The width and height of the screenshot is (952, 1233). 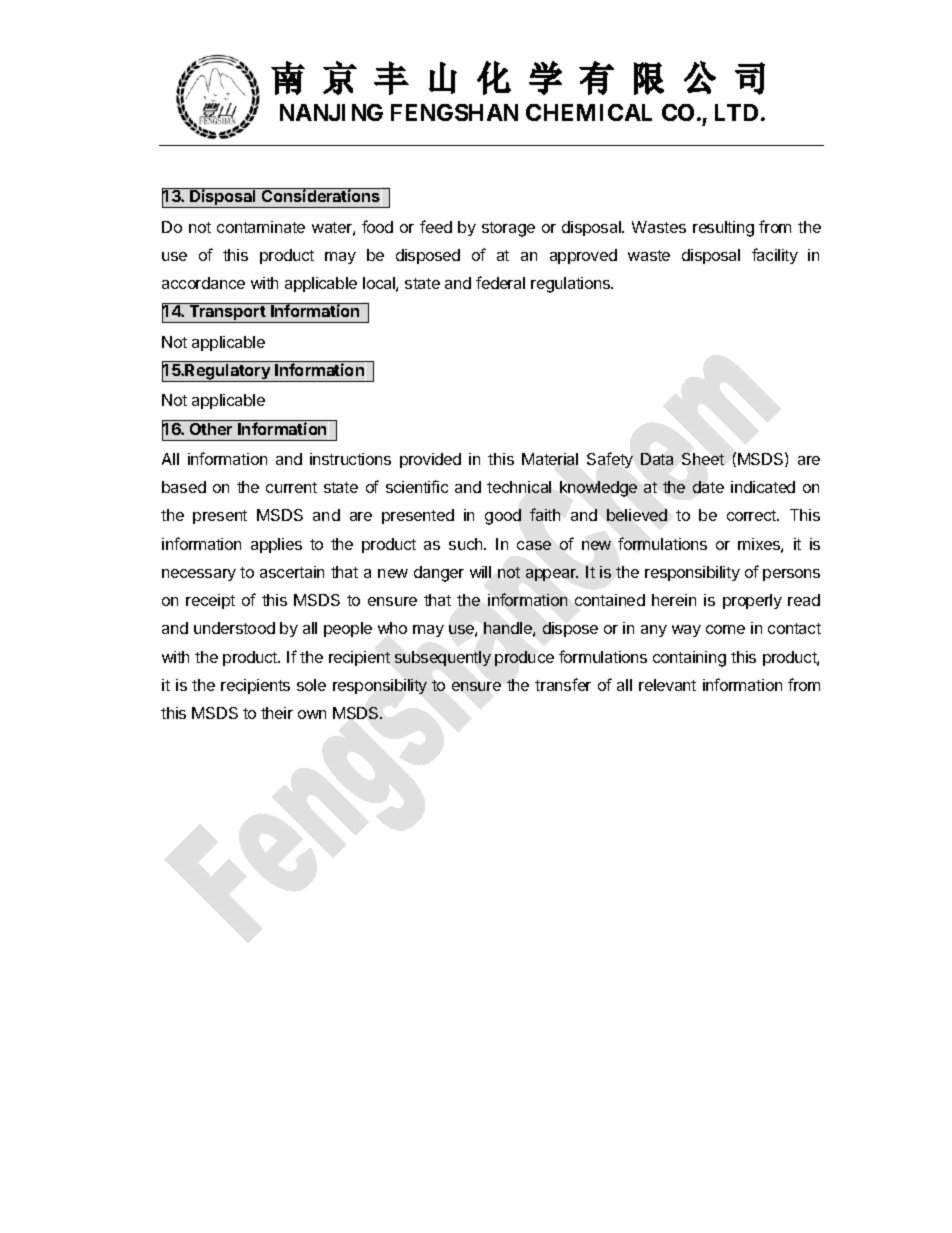 I want to click on NANJING, so click(x=331, y=112).
